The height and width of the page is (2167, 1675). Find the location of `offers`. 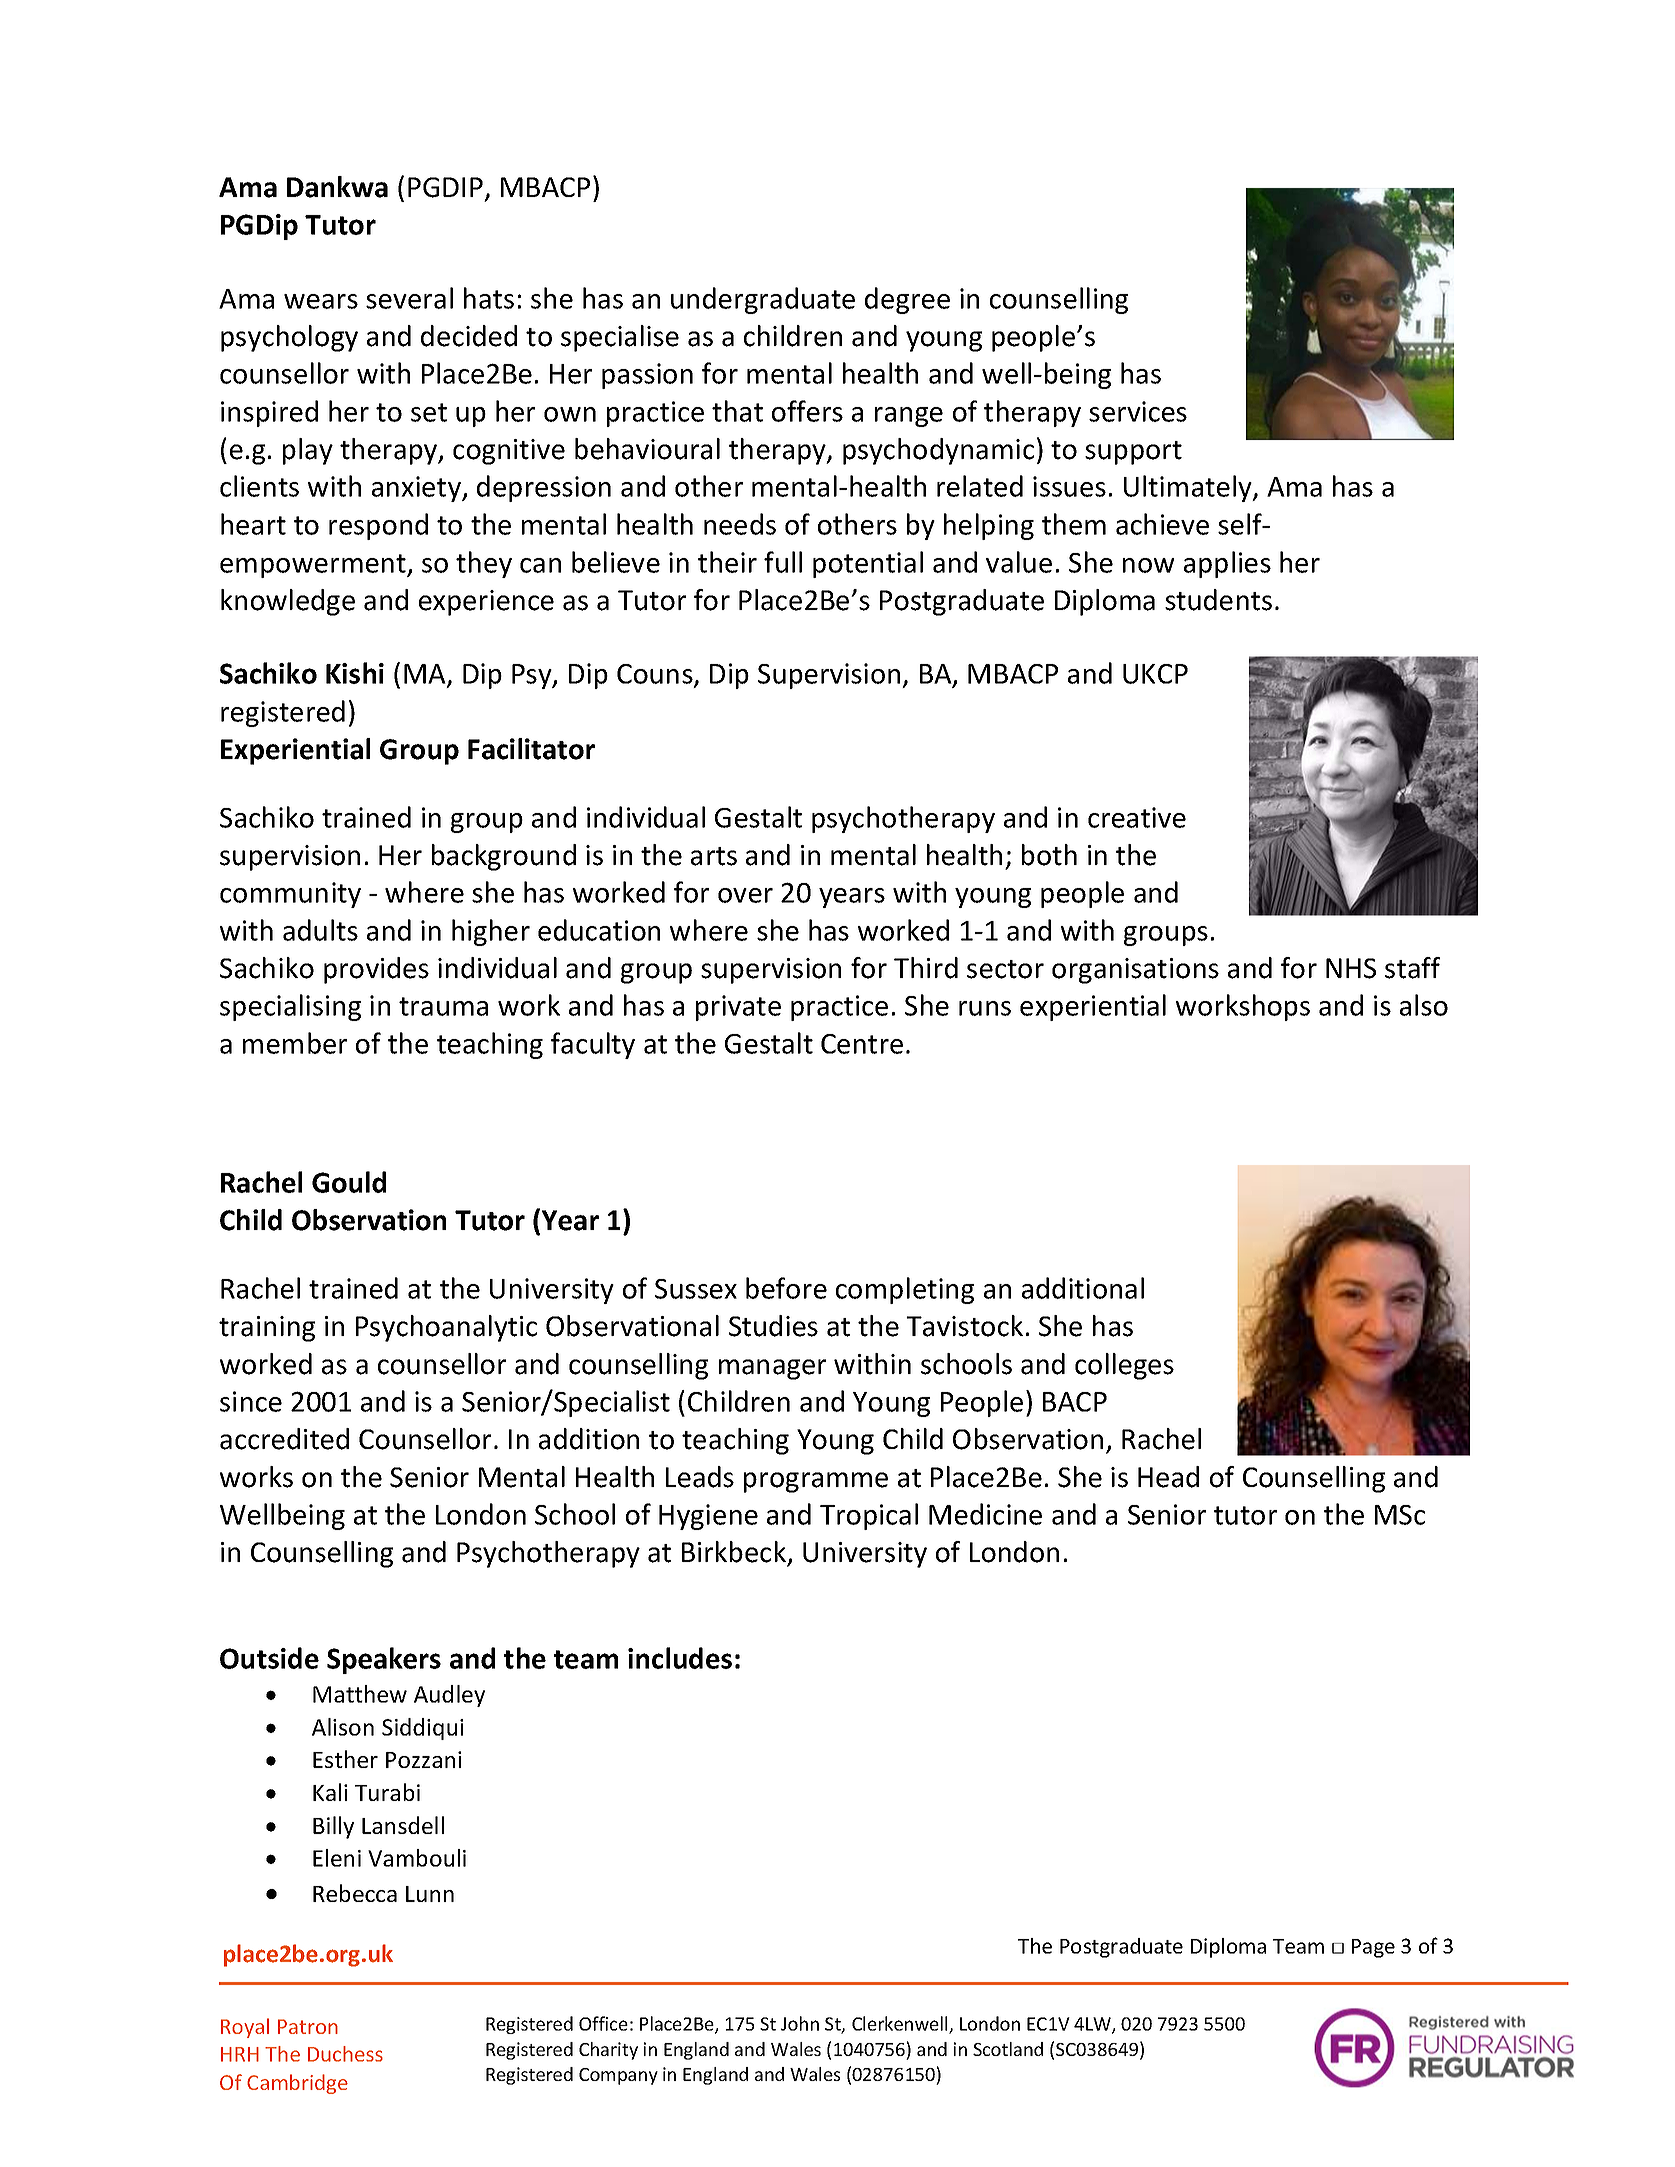

offers is located at coordinates (807, 411).
